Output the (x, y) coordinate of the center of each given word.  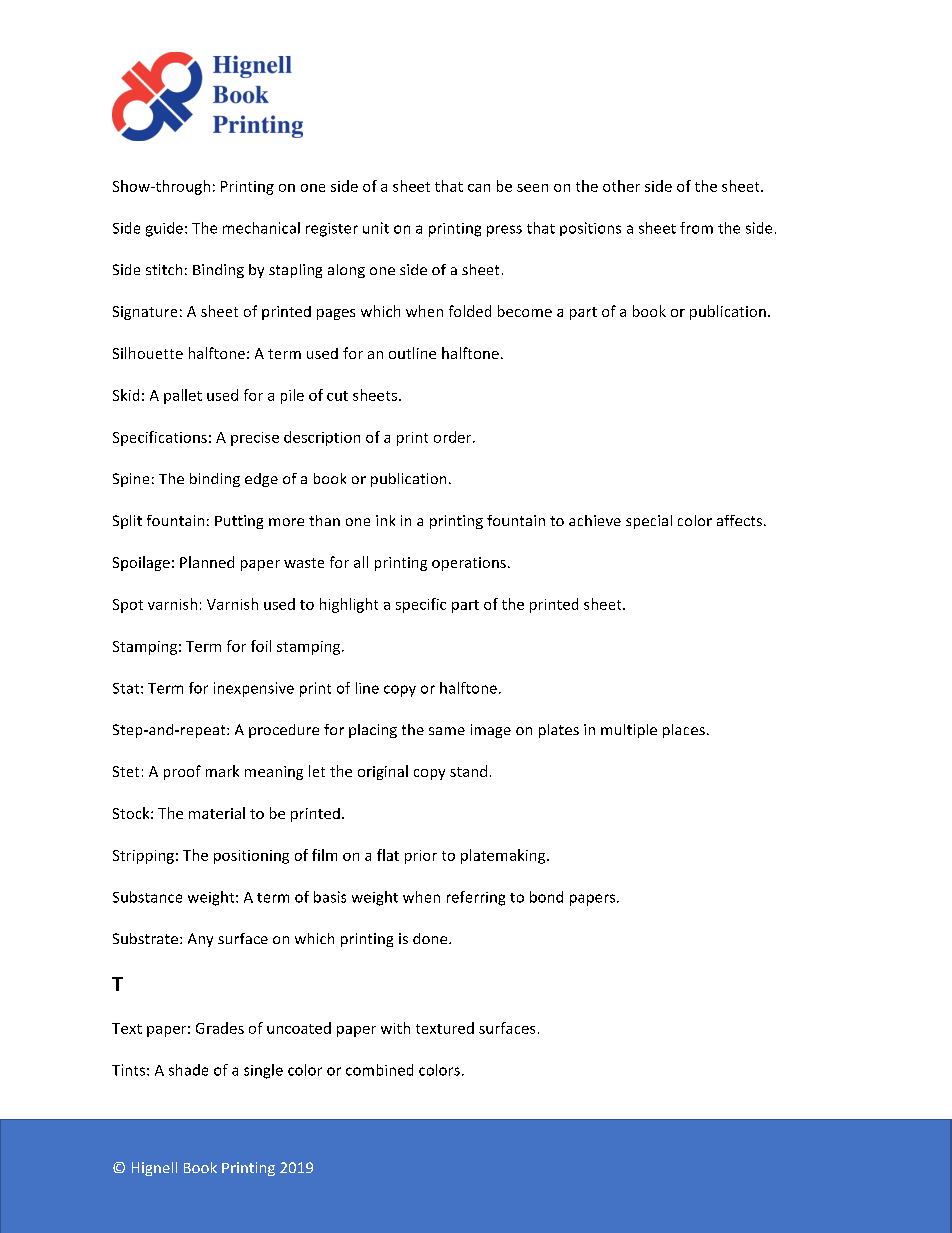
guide (164, 229)
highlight (349, 605)
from (696, 228)
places (684, 731)
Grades (220, 1028)
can (479, 188)
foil (261, 646)
